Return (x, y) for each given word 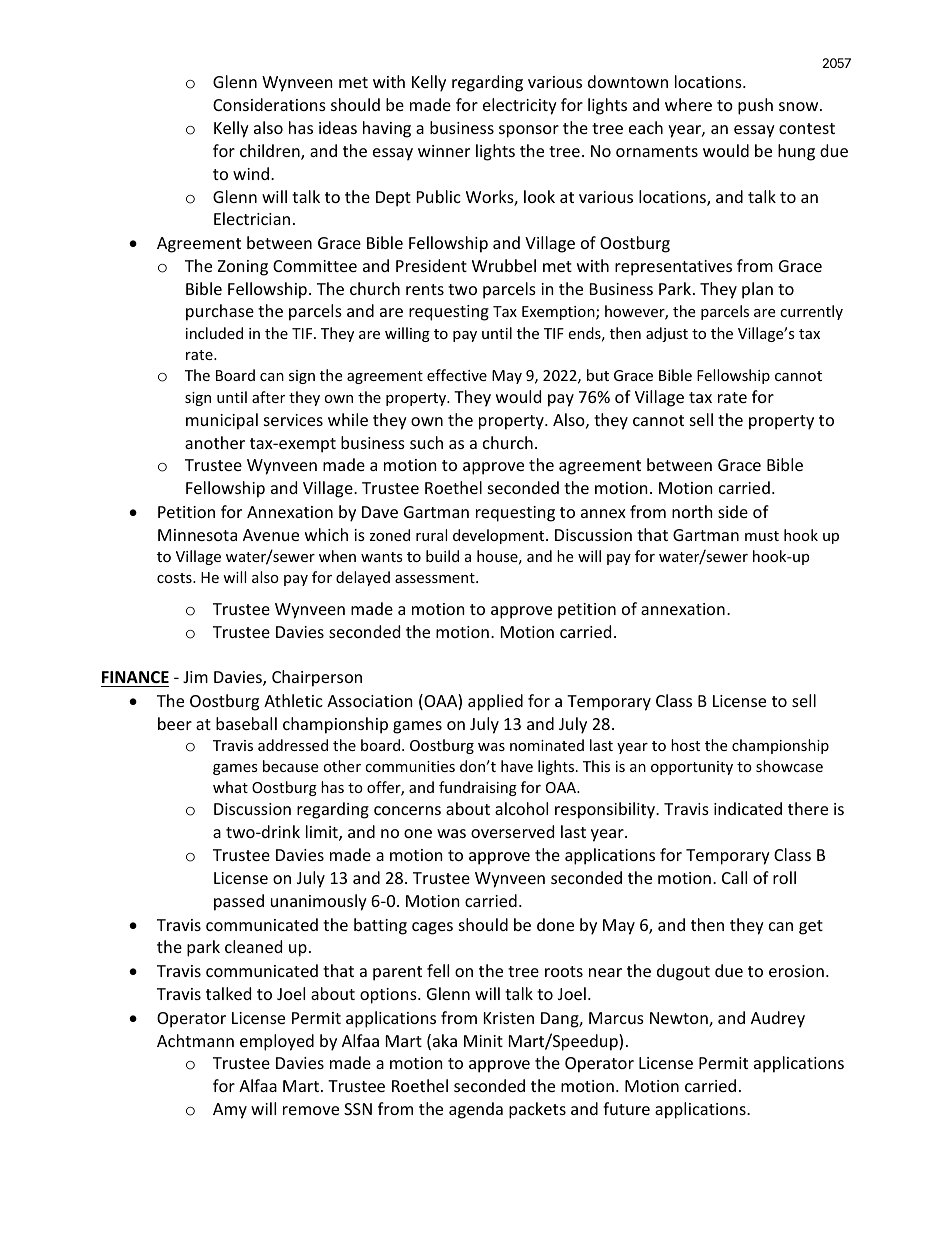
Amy (230, 1111)
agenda (476, 1110)
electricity (520, 106)
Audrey (778, 1019)
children (271, 152)
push (755, 106)
